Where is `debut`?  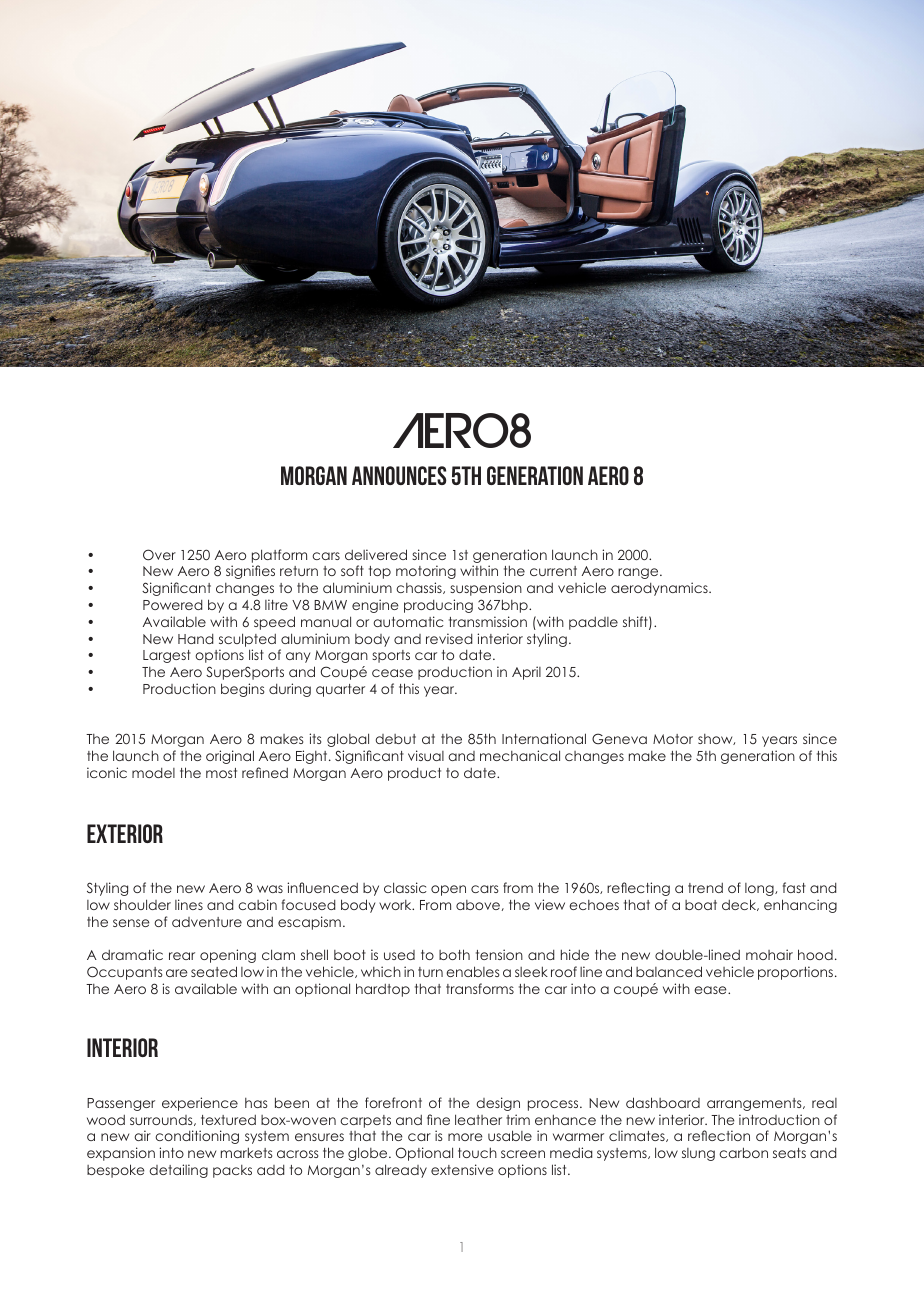 debut is located at coordinates (395, 739).
